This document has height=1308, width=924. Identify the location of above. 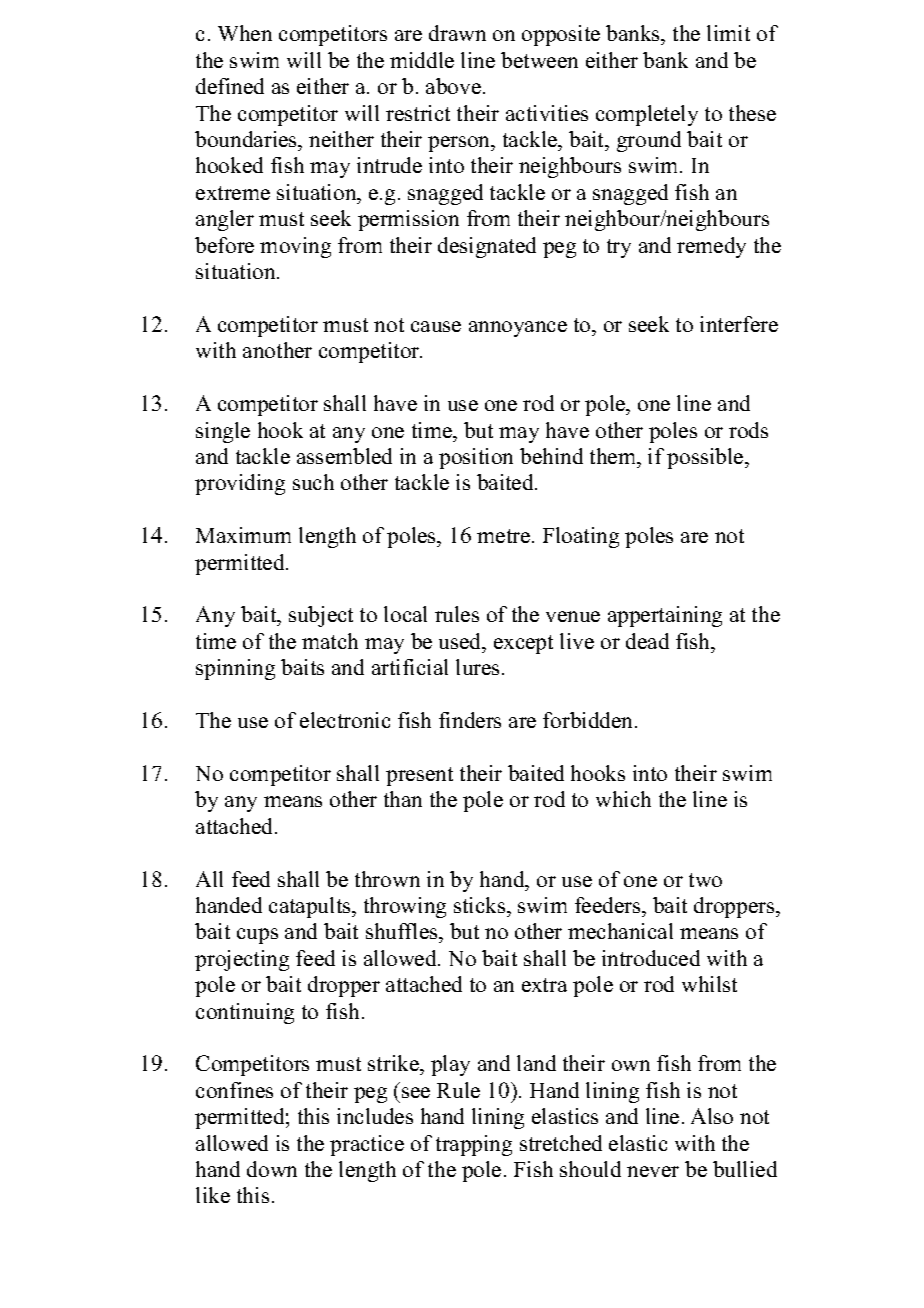
(453, 86).
